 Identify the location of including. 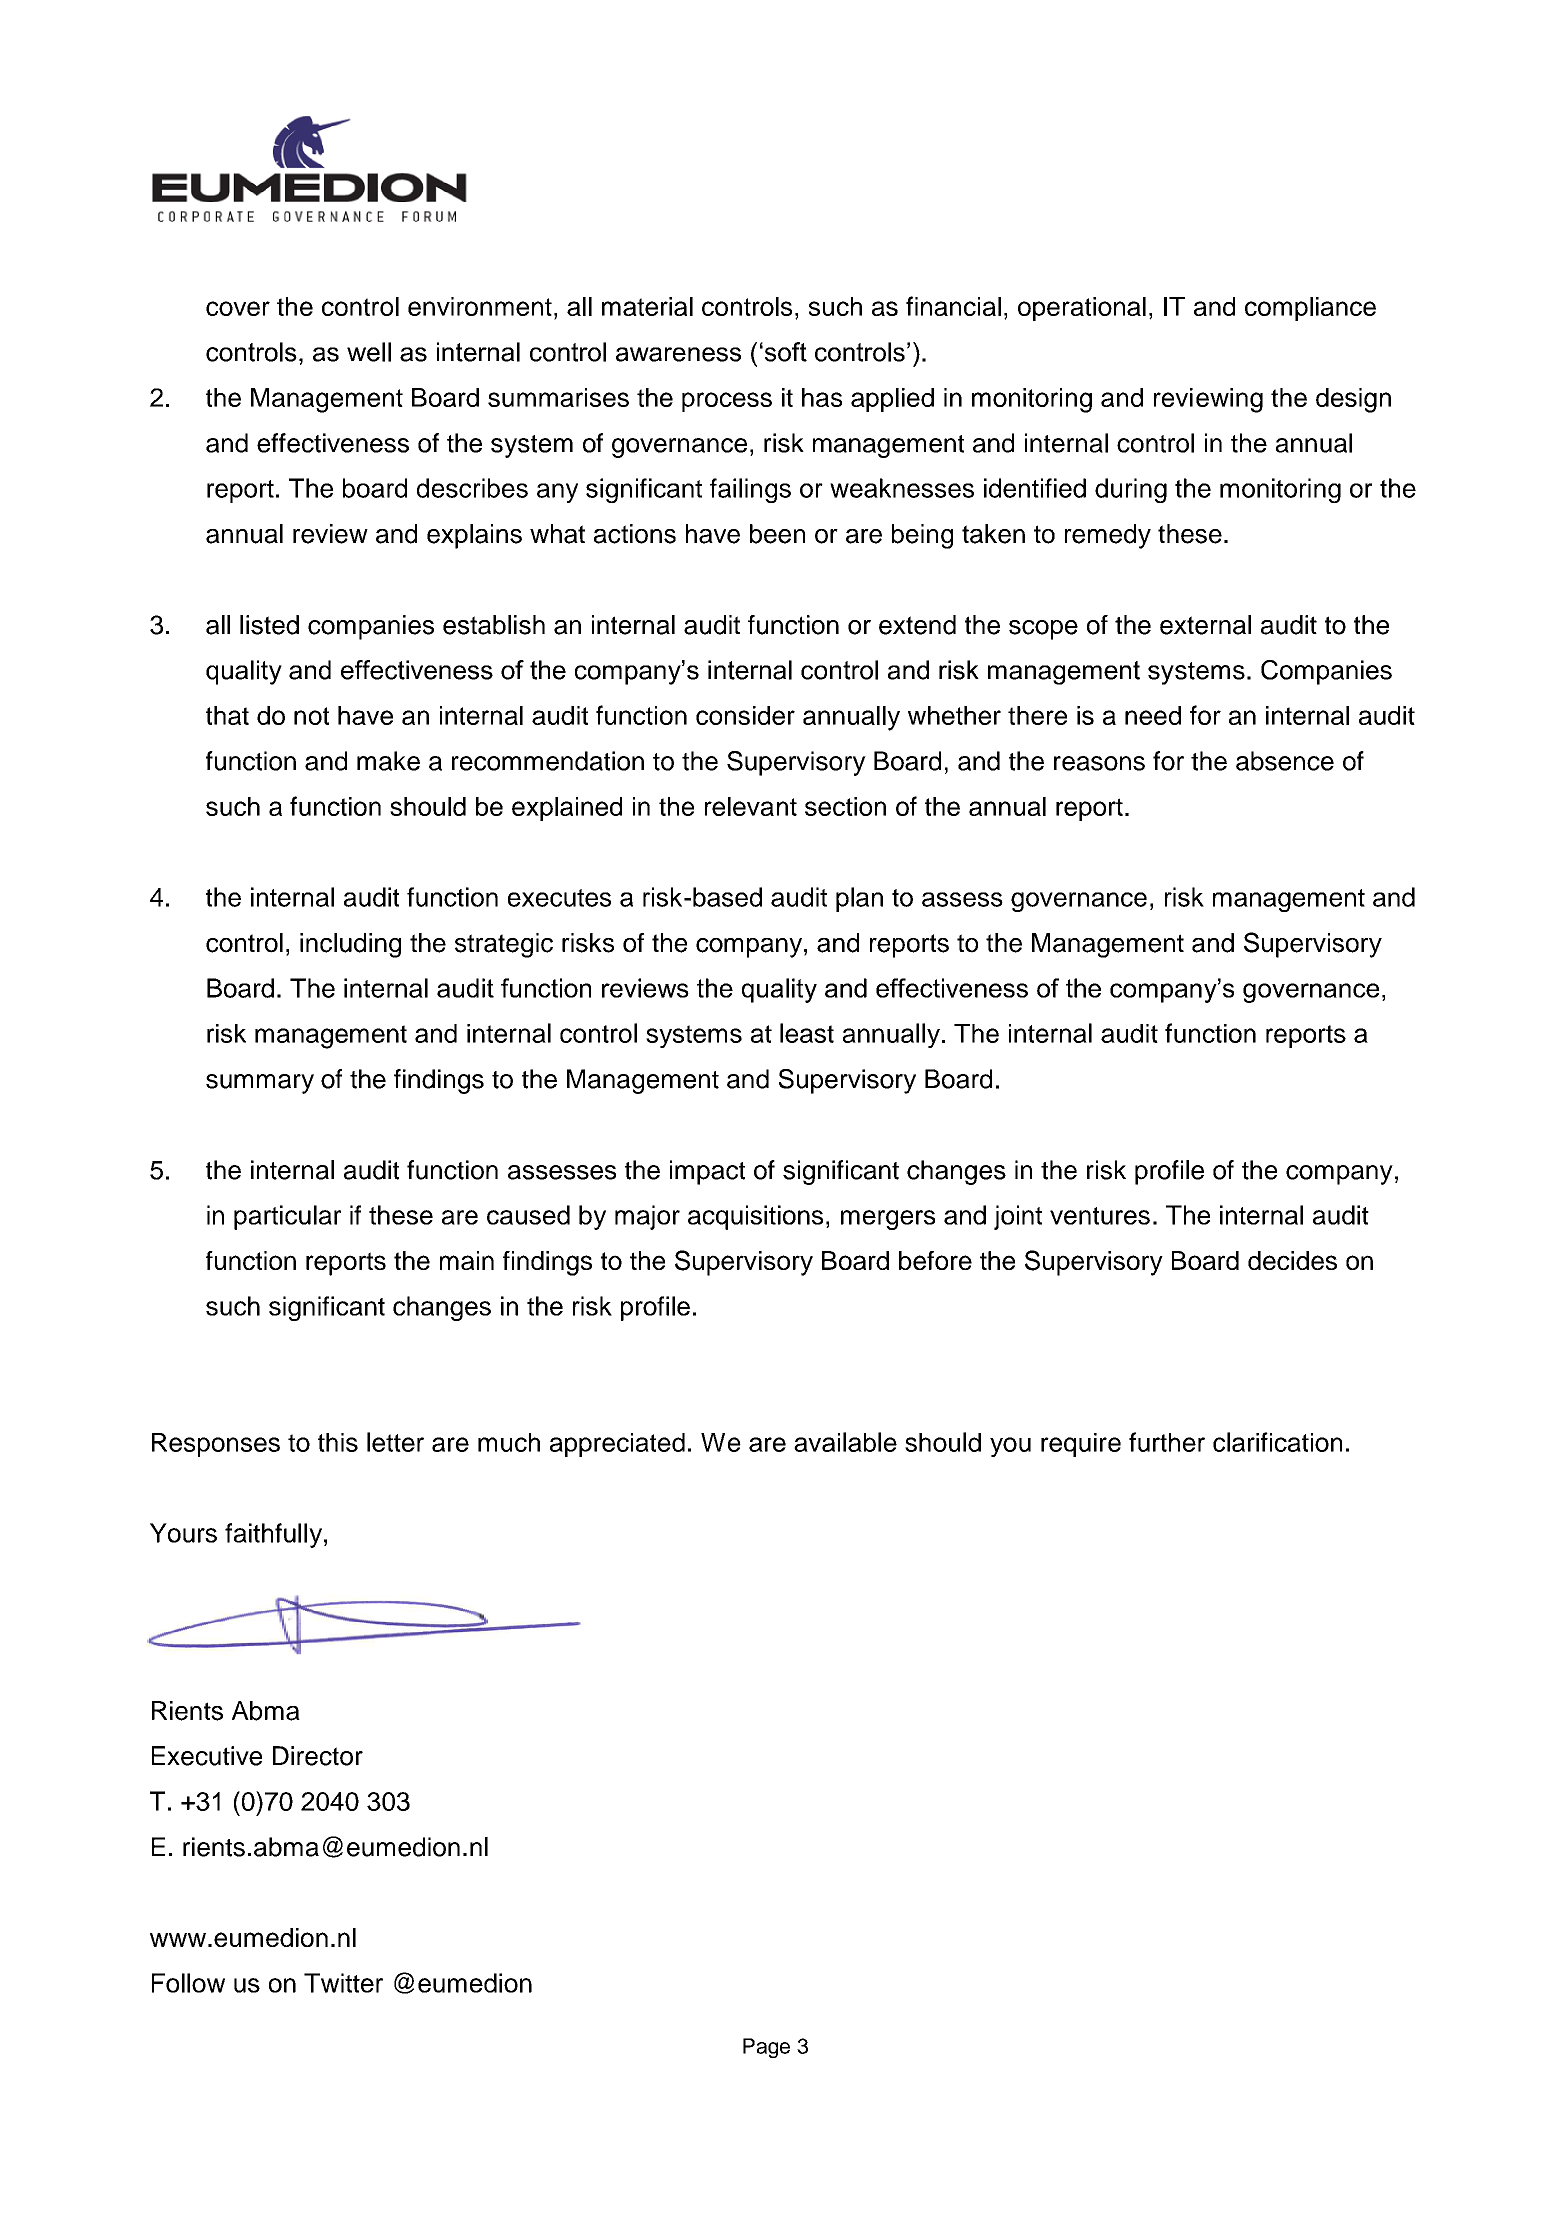
(350, 945).
